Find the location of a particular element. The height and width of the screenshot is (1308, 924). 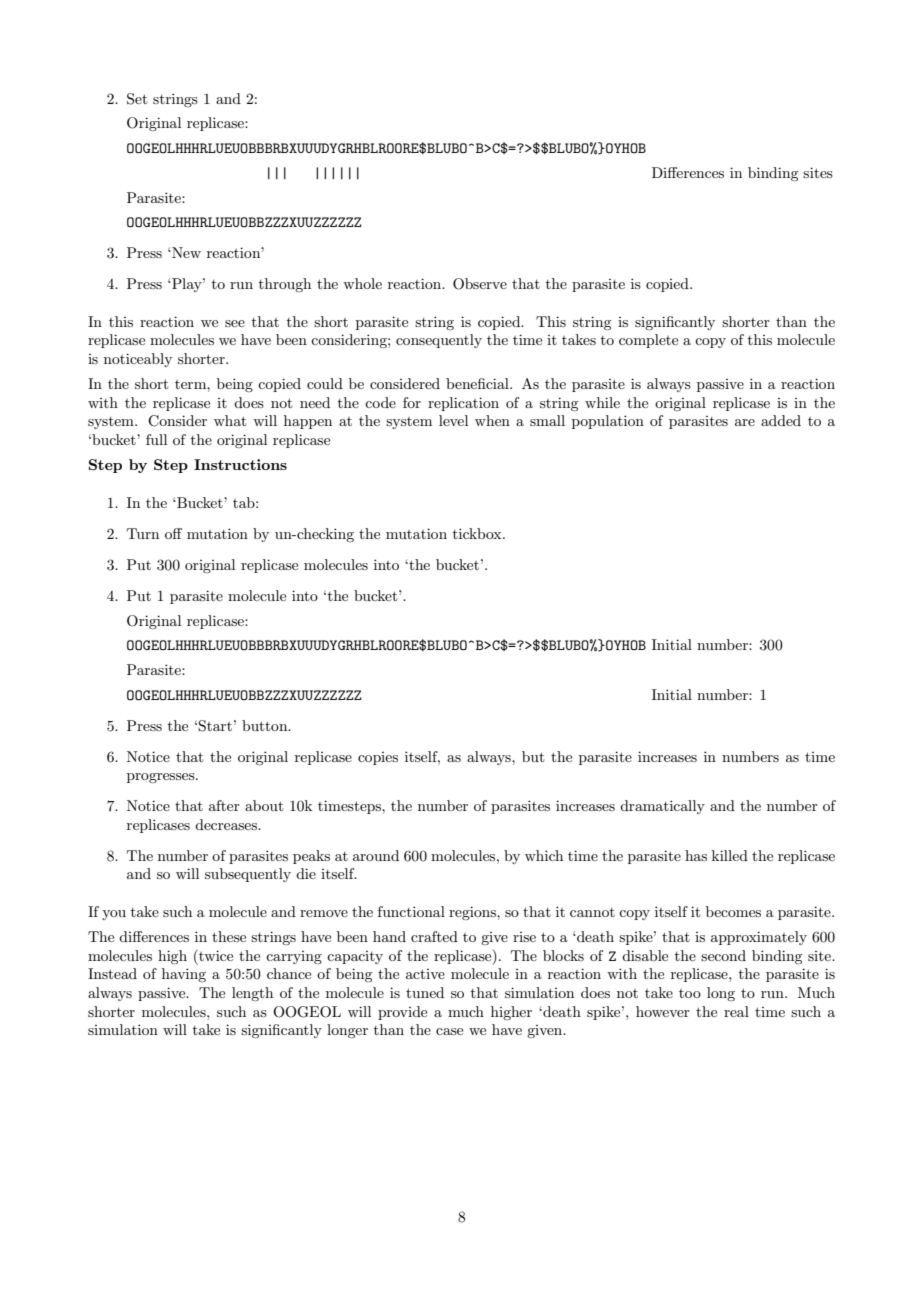

Observe is located at coordinates (480, 284).
